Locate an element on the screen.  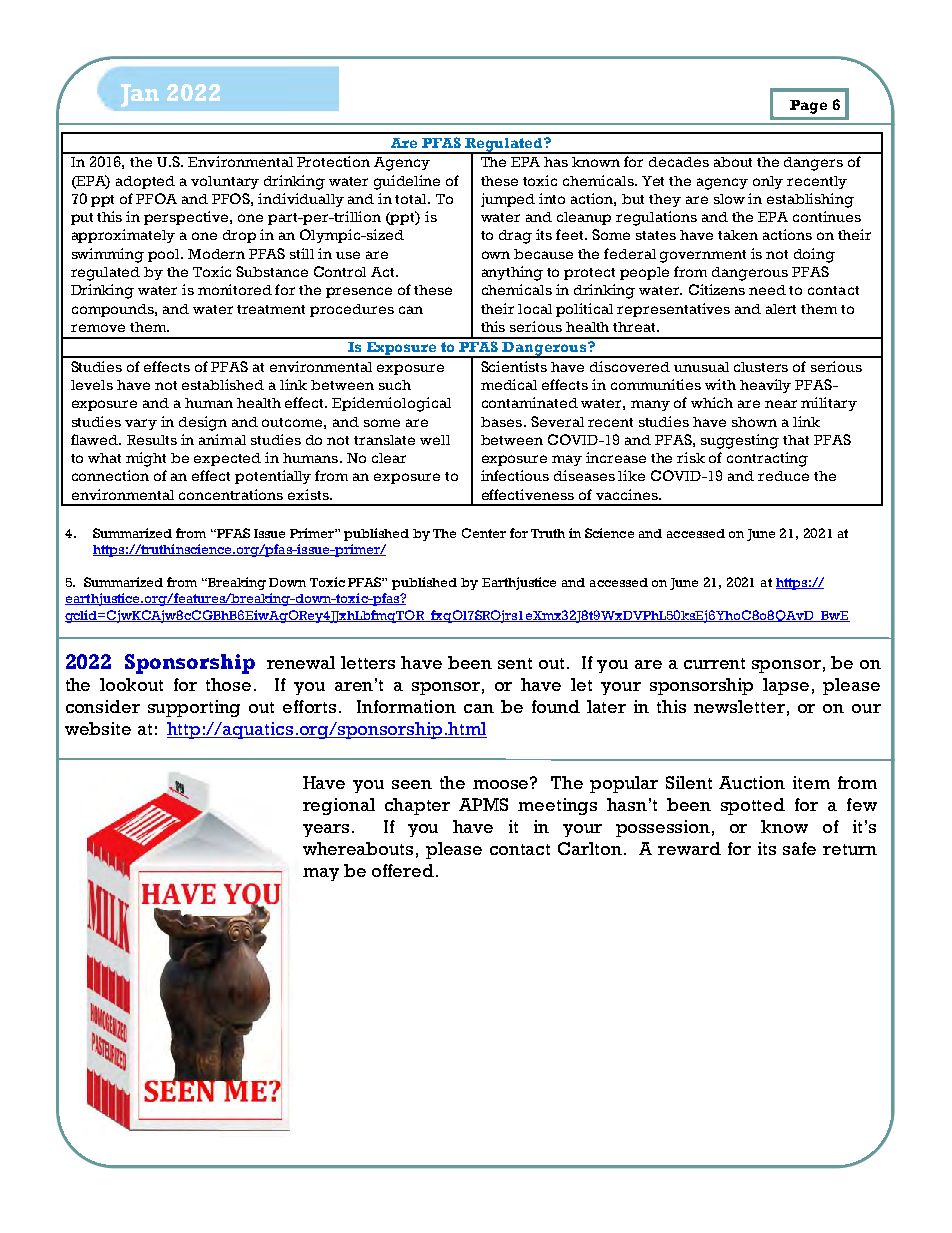
guideline is located at coordinates (407, 182).
